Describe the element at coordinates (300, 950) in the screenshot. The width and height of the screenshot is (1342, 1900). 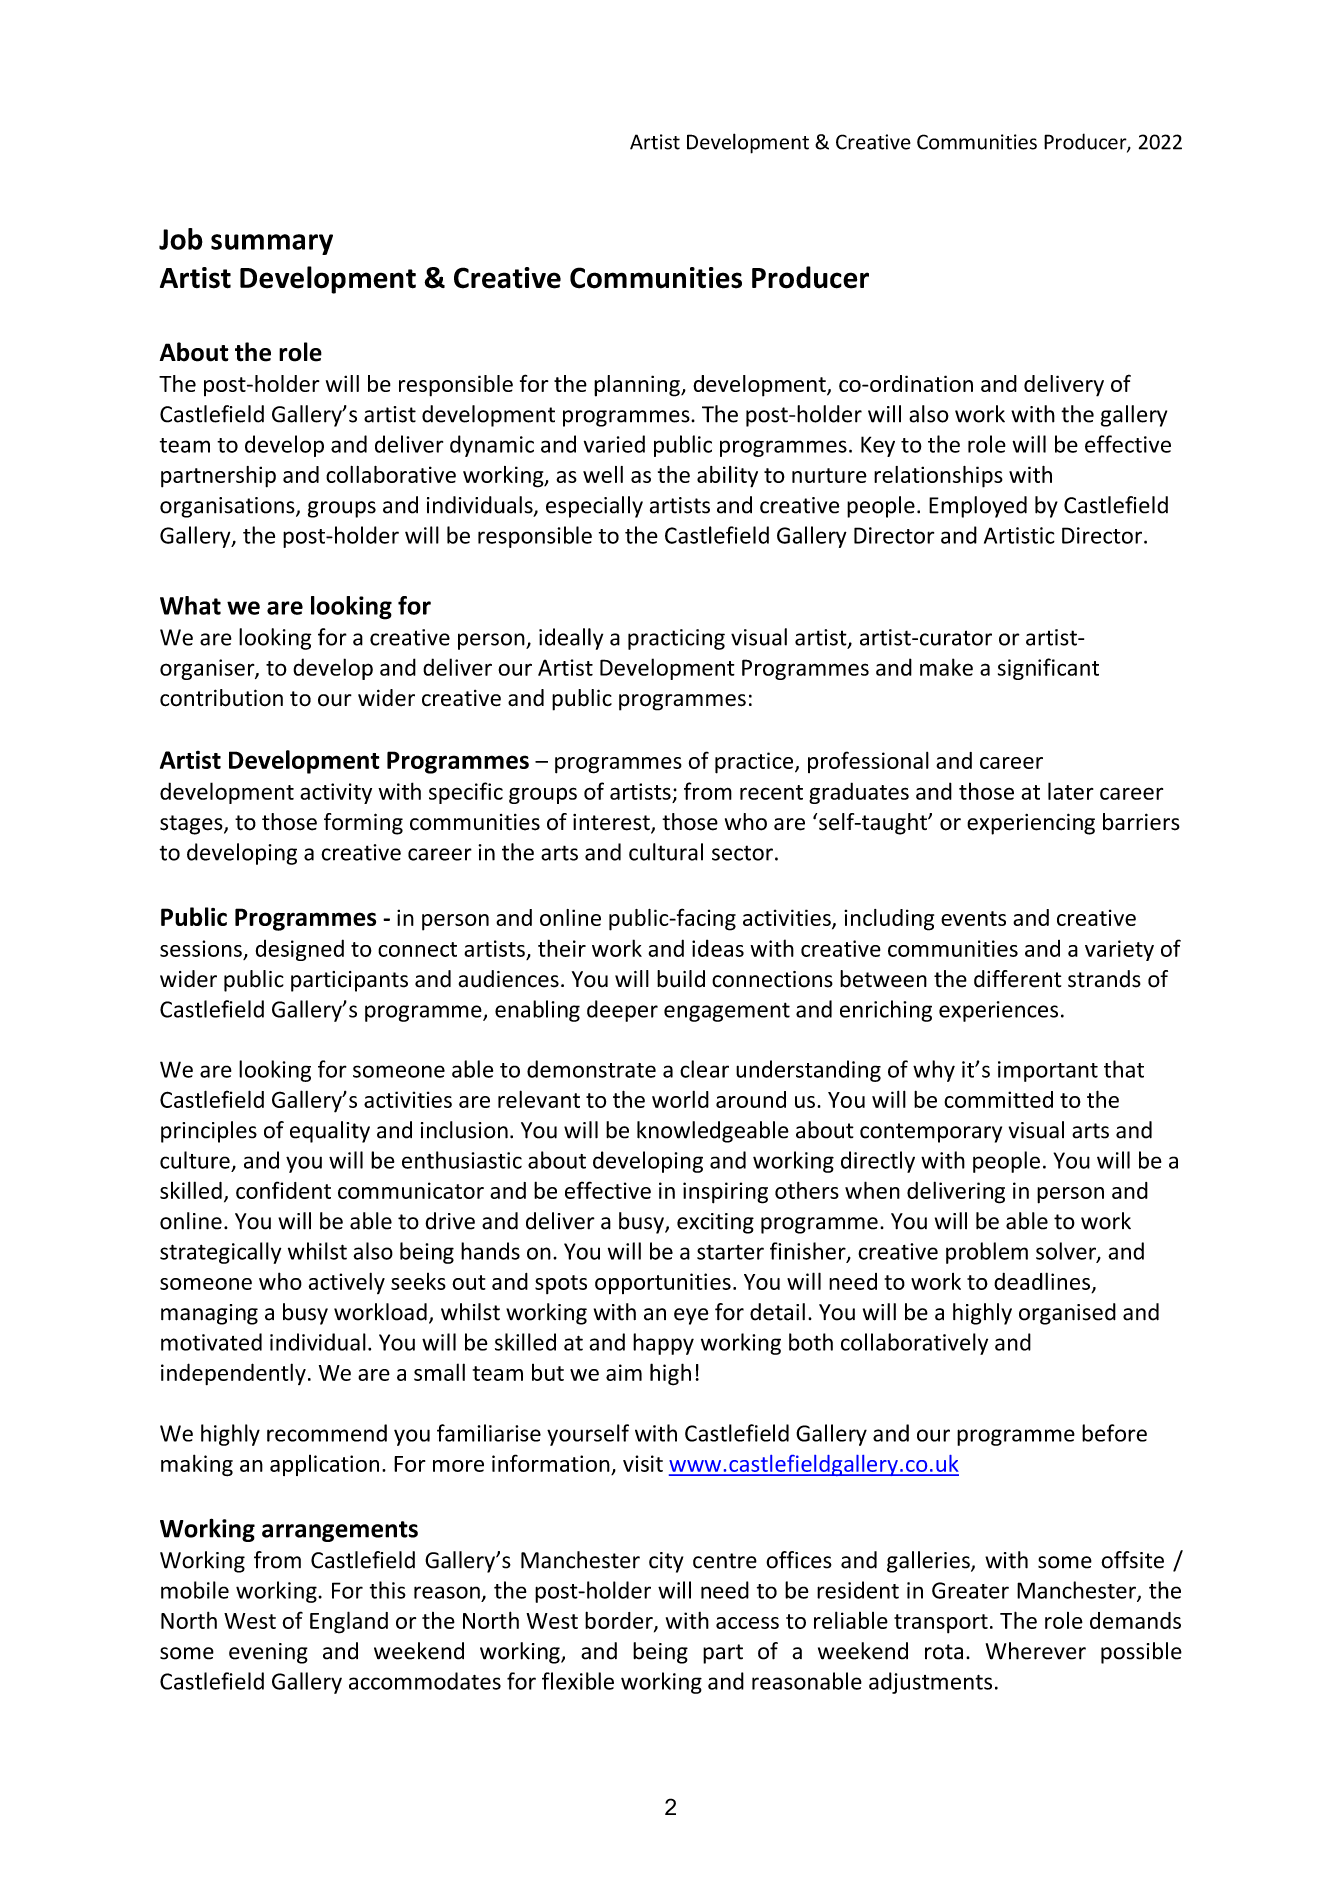
I see `designed` at that location.
